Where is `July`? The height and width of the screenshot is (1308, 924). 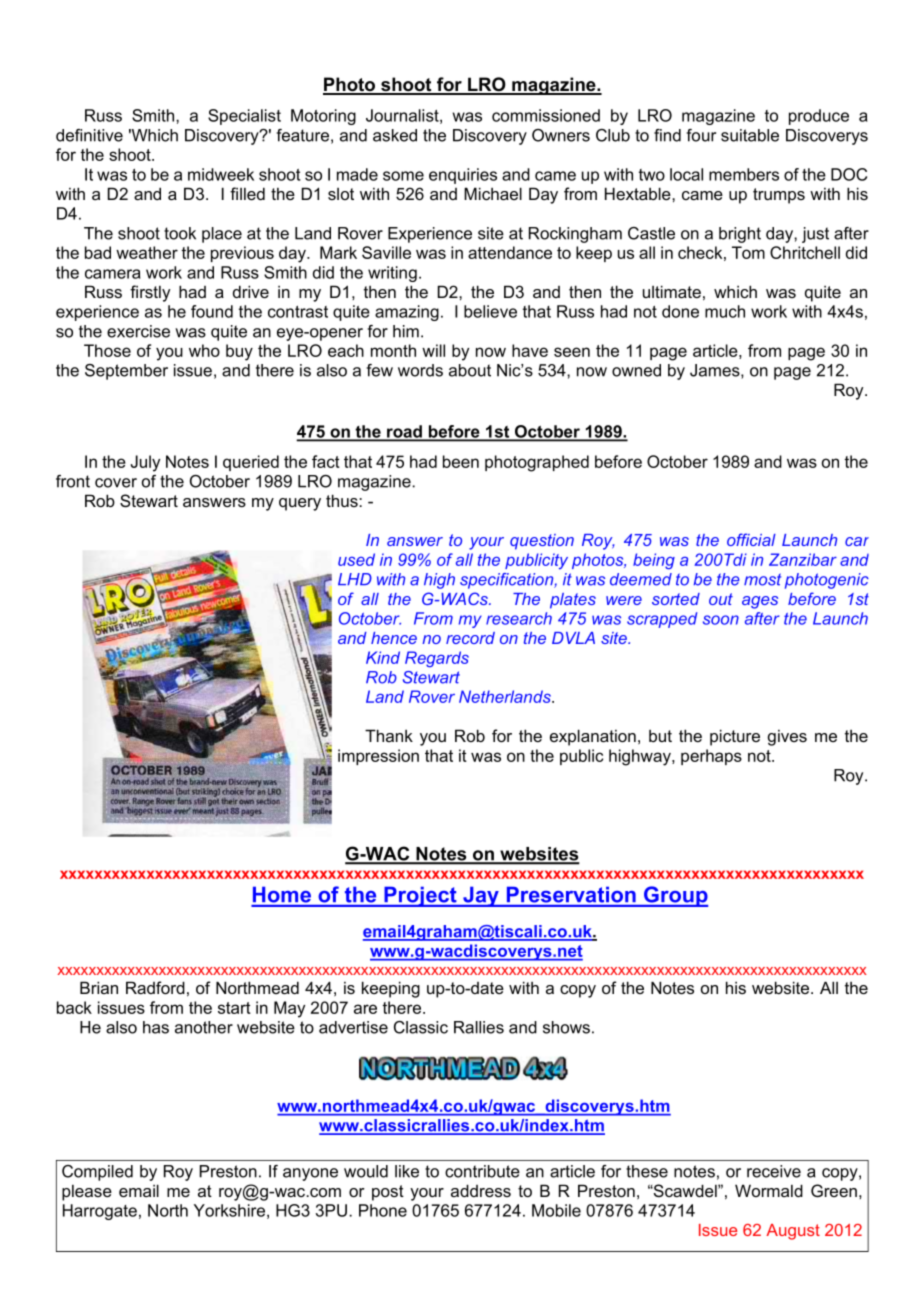
July is located at coordinates (145, 463).
